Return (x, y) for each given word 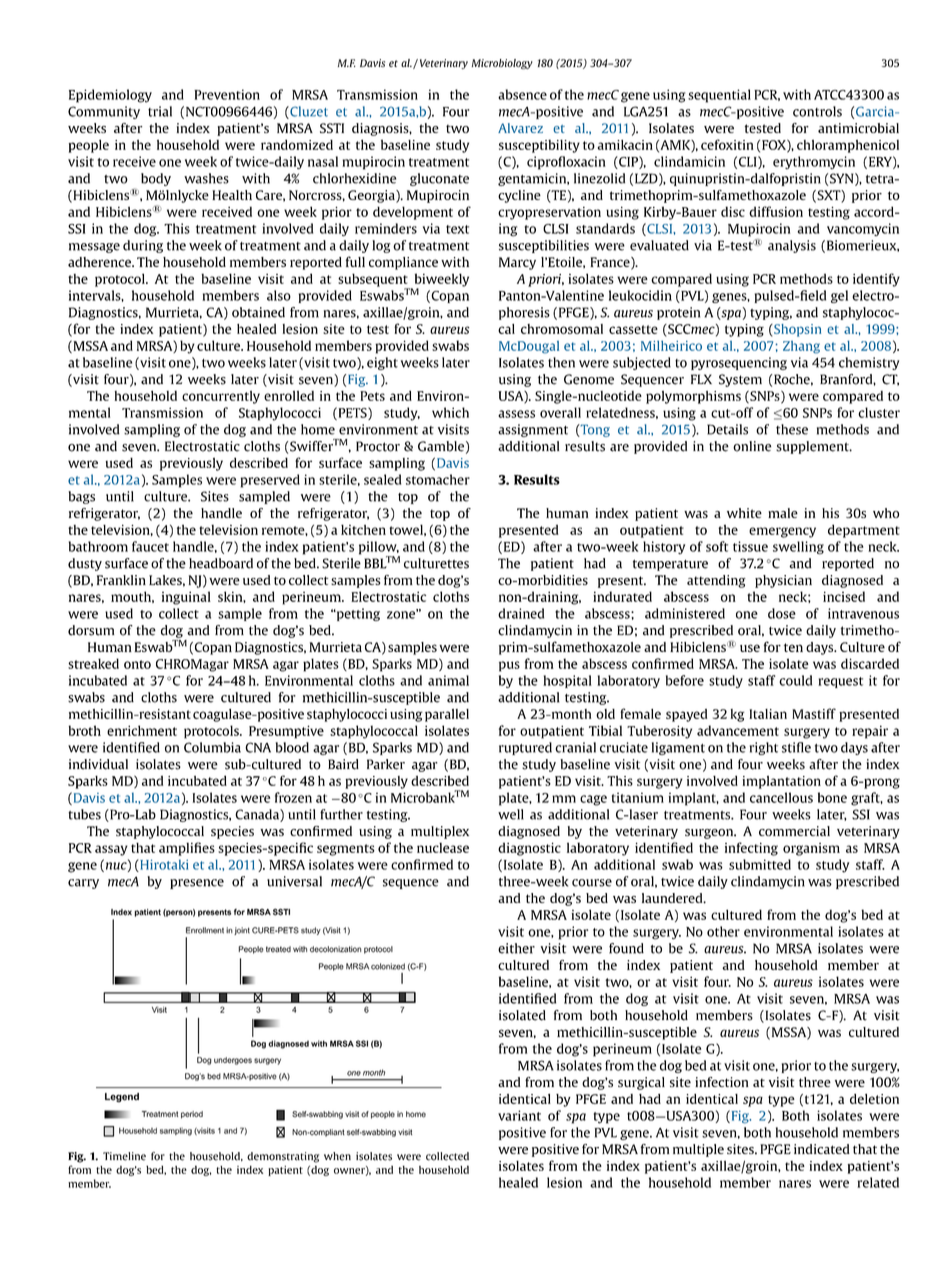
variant (519, 1115)
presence (197, 884)
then (561, 362)
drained (521, 613)
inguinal (186, 598)
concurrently (221, 397)
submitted (760, 864)
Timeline (124, 1156)
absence (522, 94)
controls (817, 111)
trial (160, 111)
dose (782, 613)
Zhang (801, 347)
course (592, 883)
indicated (822, 1149)
